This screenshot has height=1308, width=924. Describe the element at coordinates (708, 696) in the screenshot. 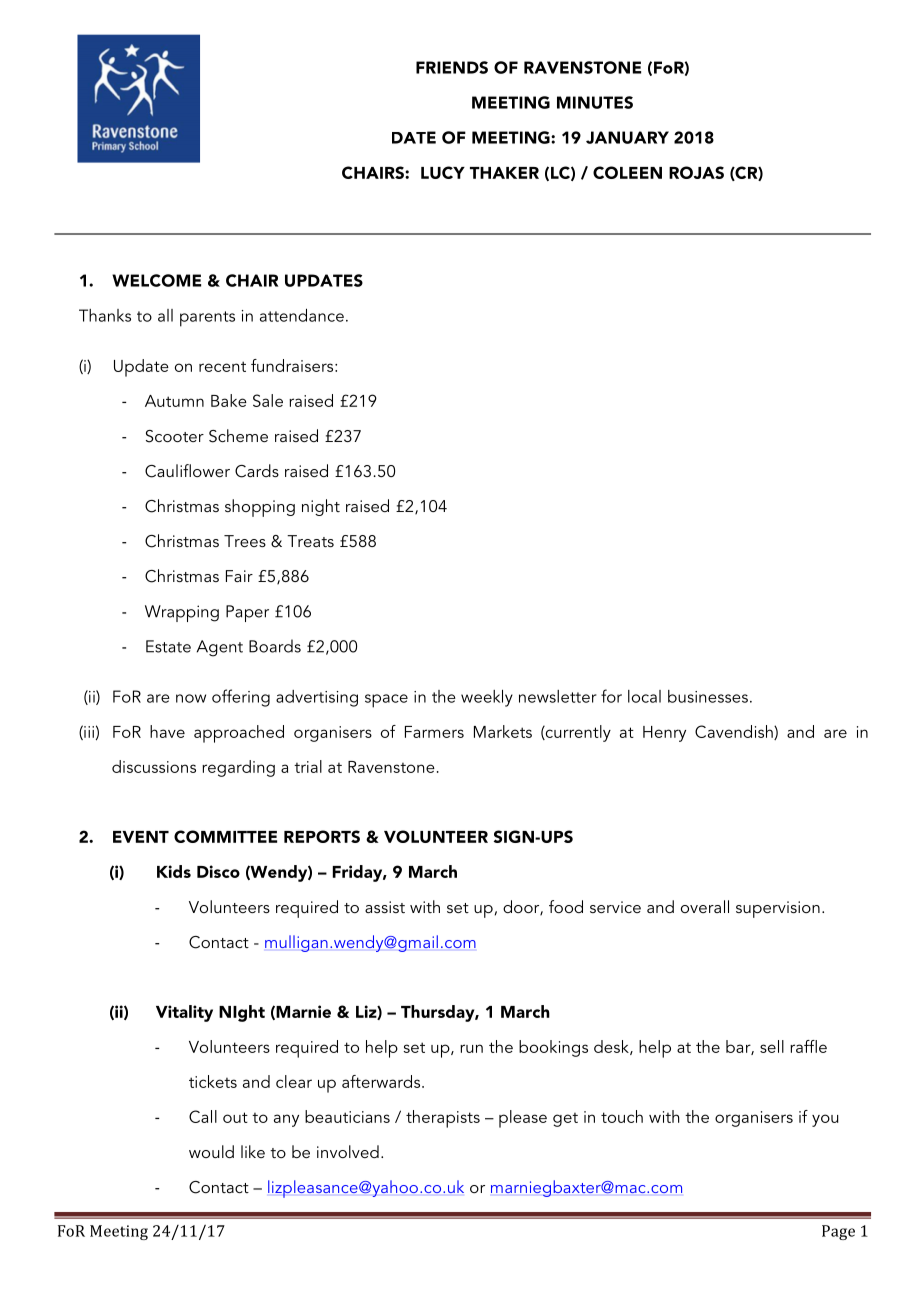

I see `businesses` at that location.
